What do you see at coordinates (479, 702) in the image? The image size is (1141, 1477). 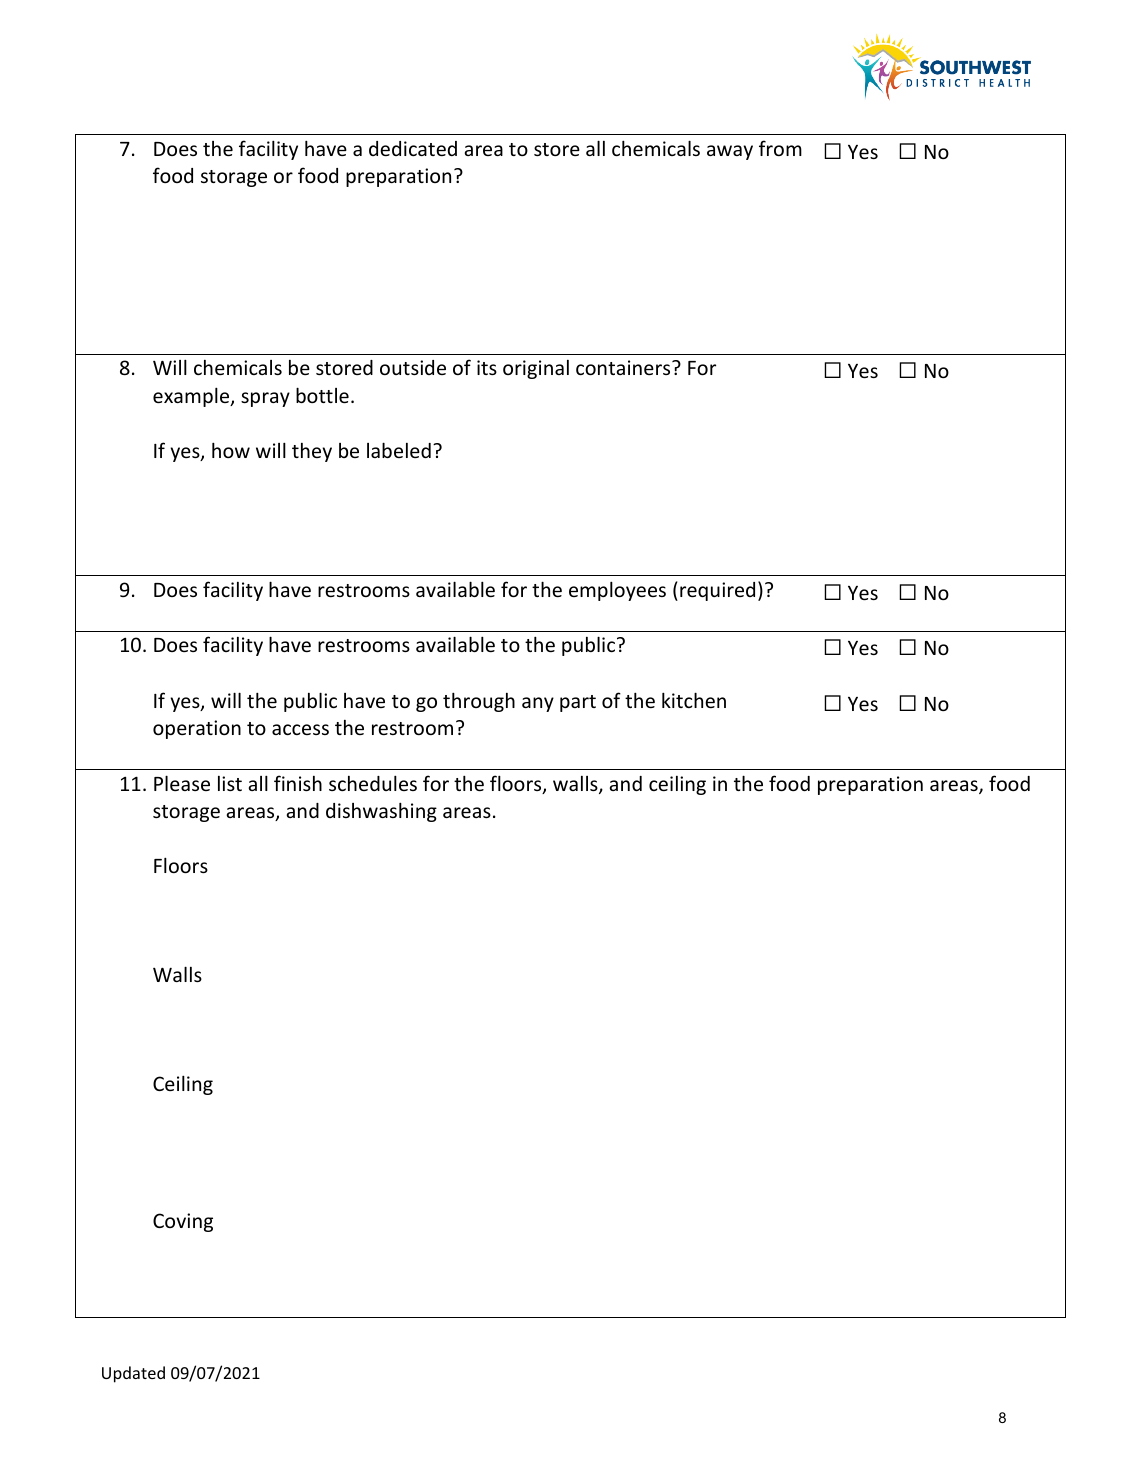 I see `through` at bounding box center [479, 702].
